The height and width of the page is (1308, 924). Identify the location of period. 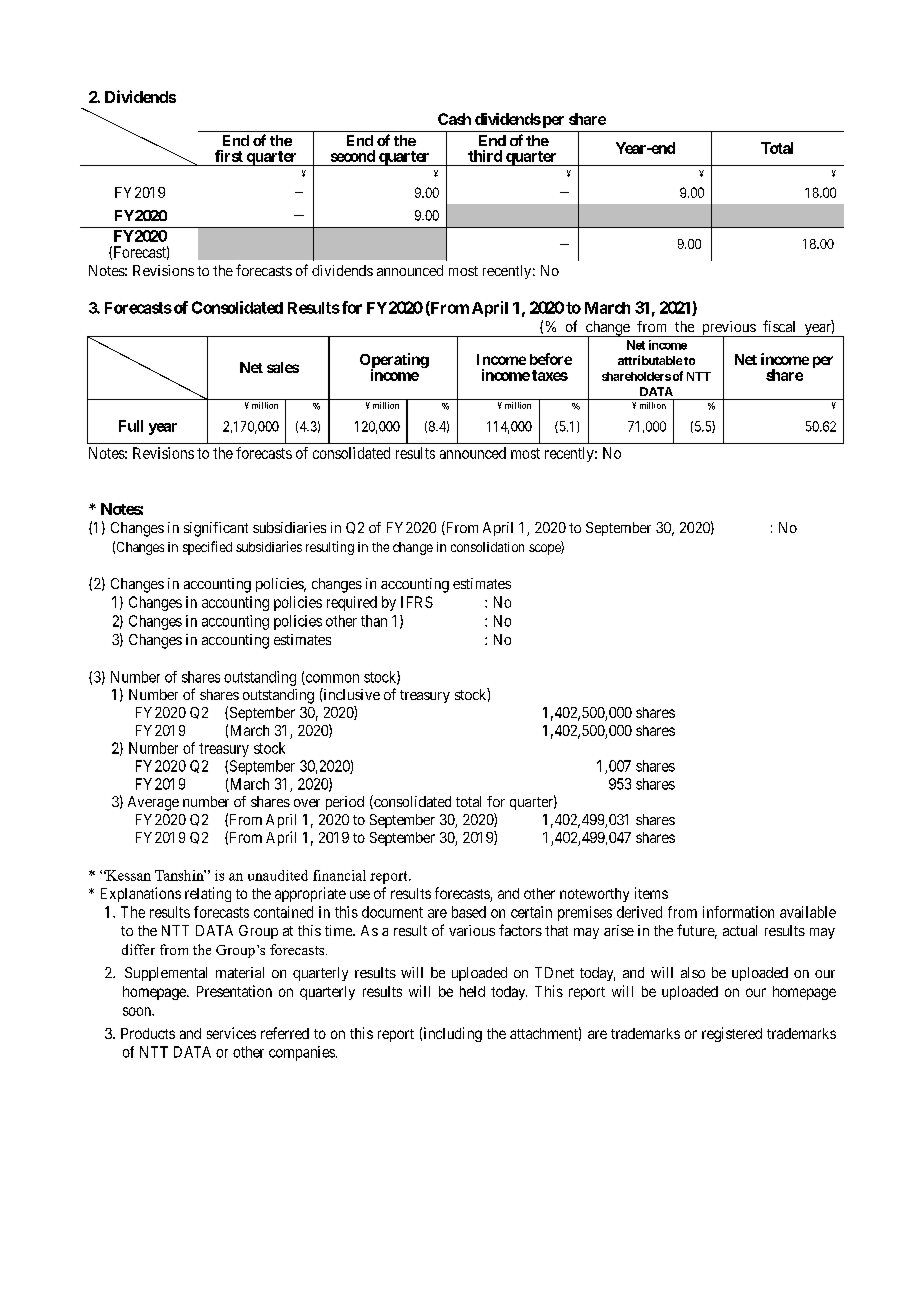
(345, 803).
